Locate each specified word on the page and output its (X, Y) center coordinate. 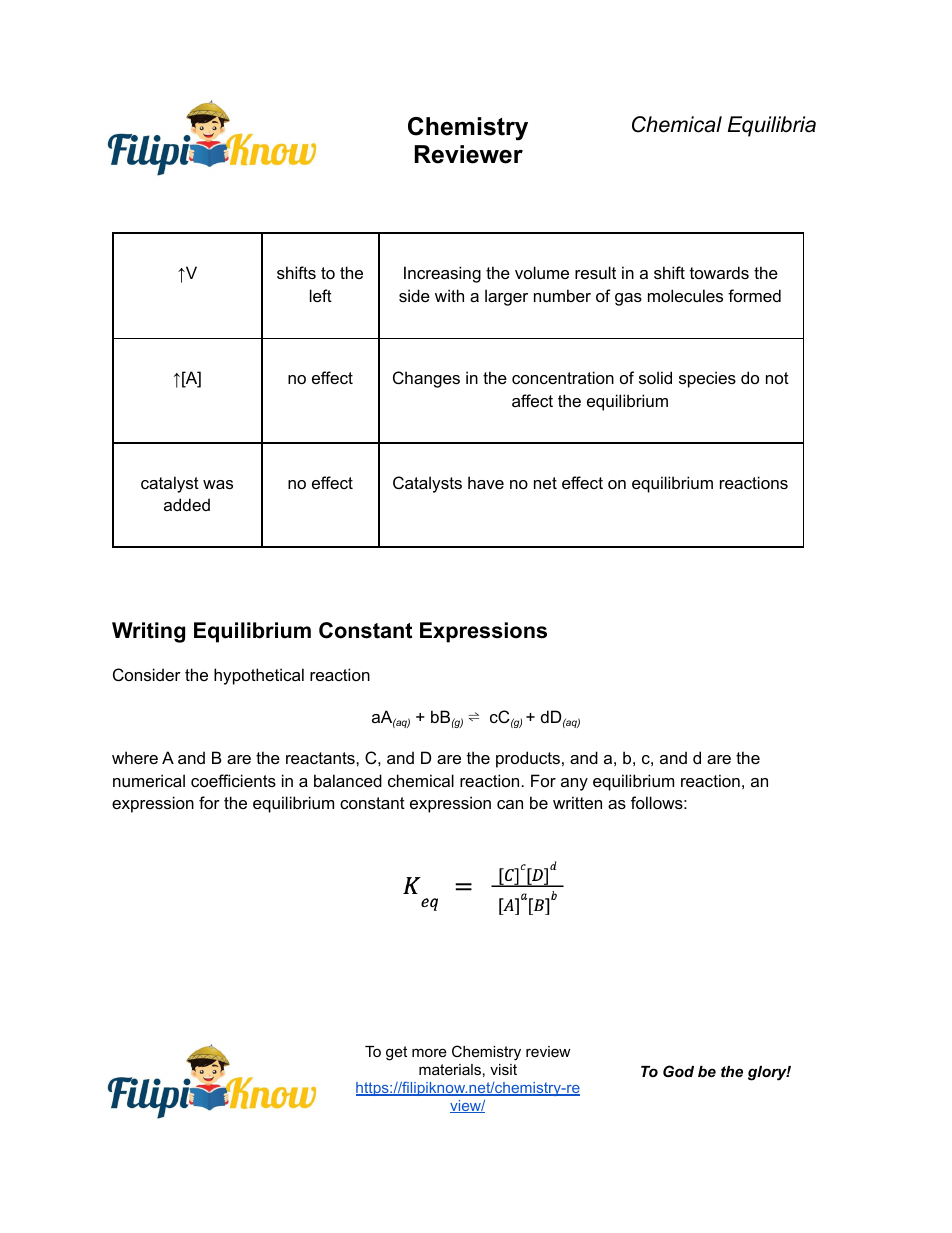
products (528, 759)
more (429, 1052)
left (321, 295)
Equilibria (772, 126)
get (396, 1053)
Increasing (442, 274)
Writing (148, 632)
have (486, 482)
